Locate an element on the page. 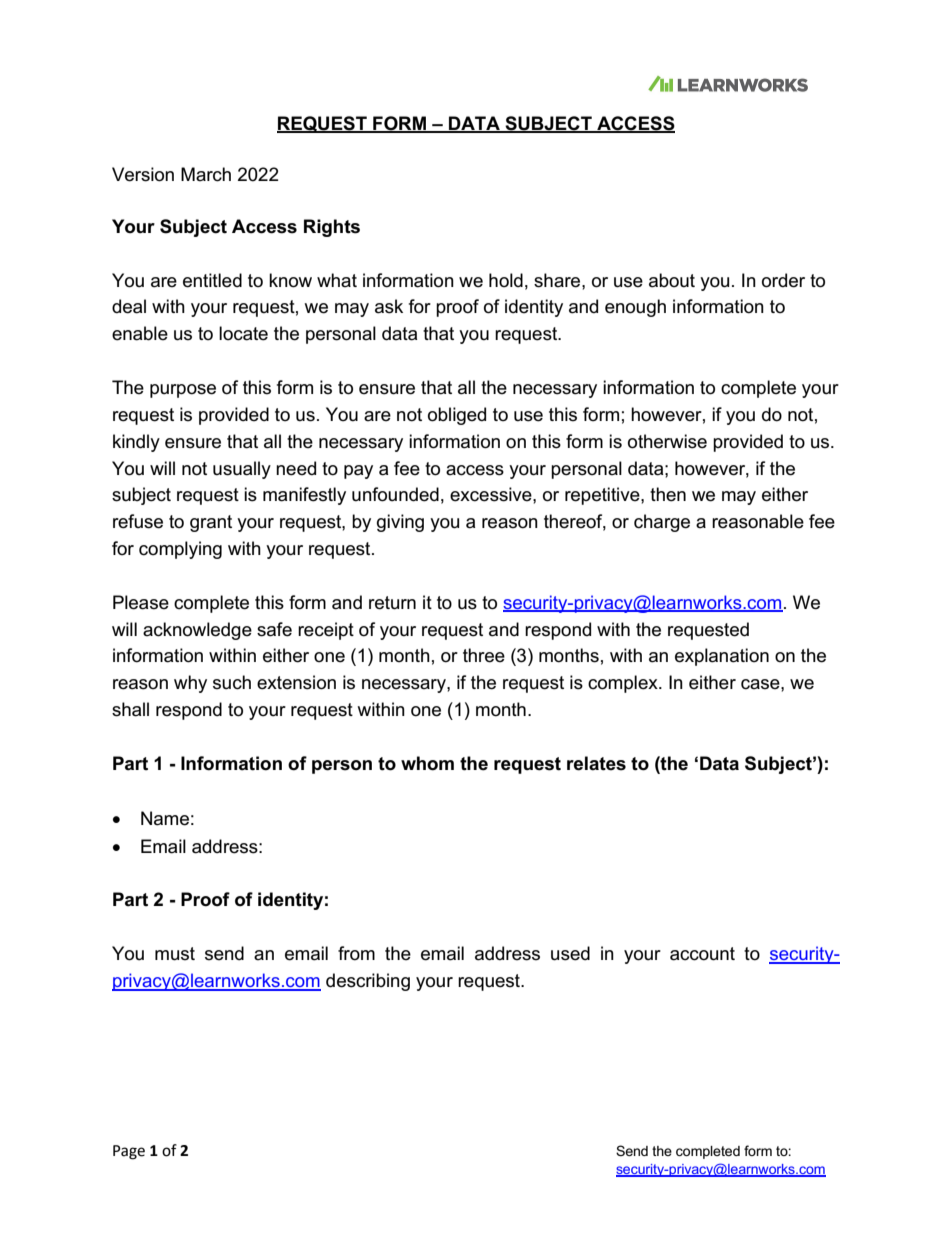  Page is located at coordinates (129, 1152).
